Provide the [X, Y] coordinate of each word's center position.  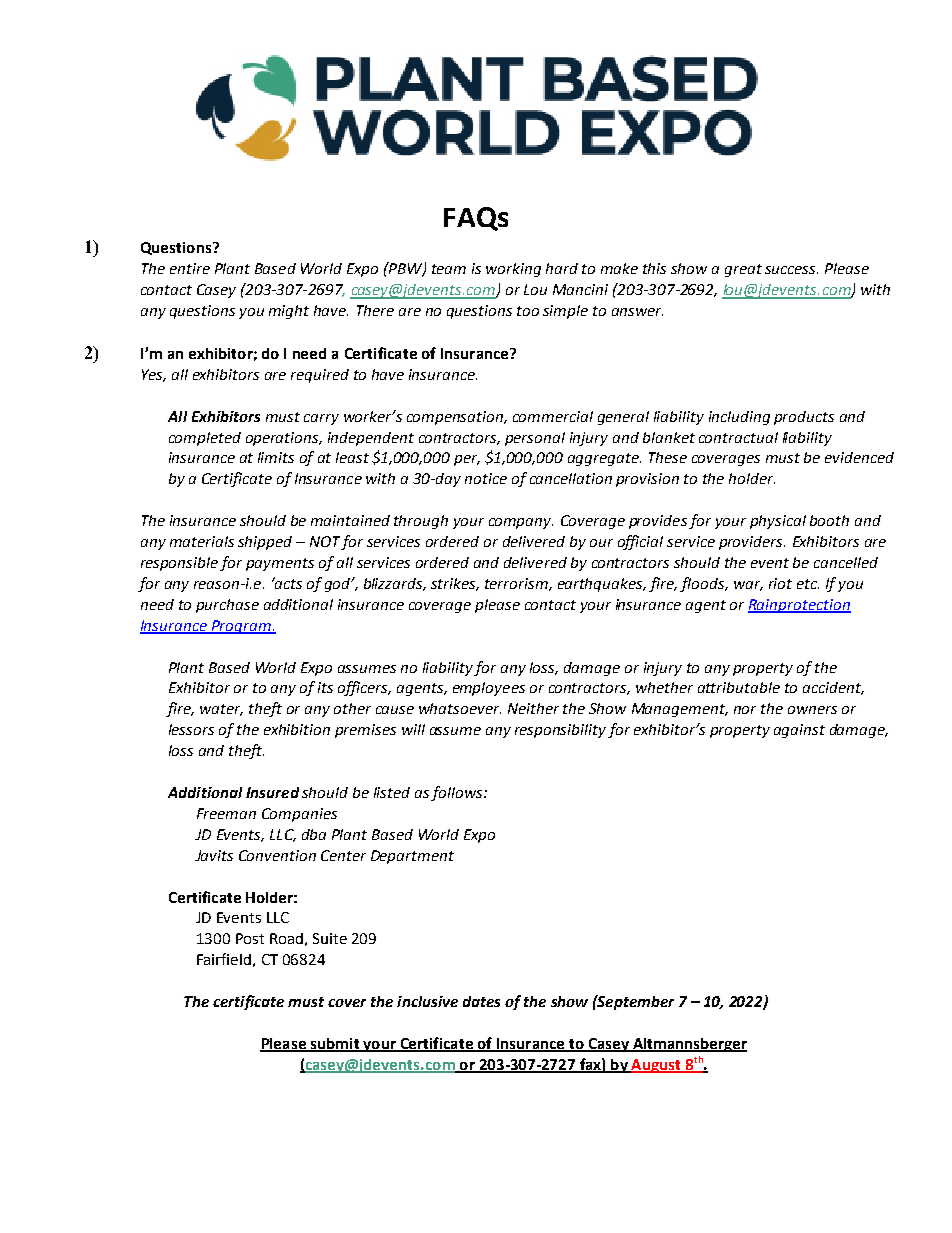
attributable [739, 687]
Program [241, 627]
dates [481, 1001]
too [528, 311]
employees [489, 689]
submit [334, 1044]
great [743, 270]
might [289, 312]
